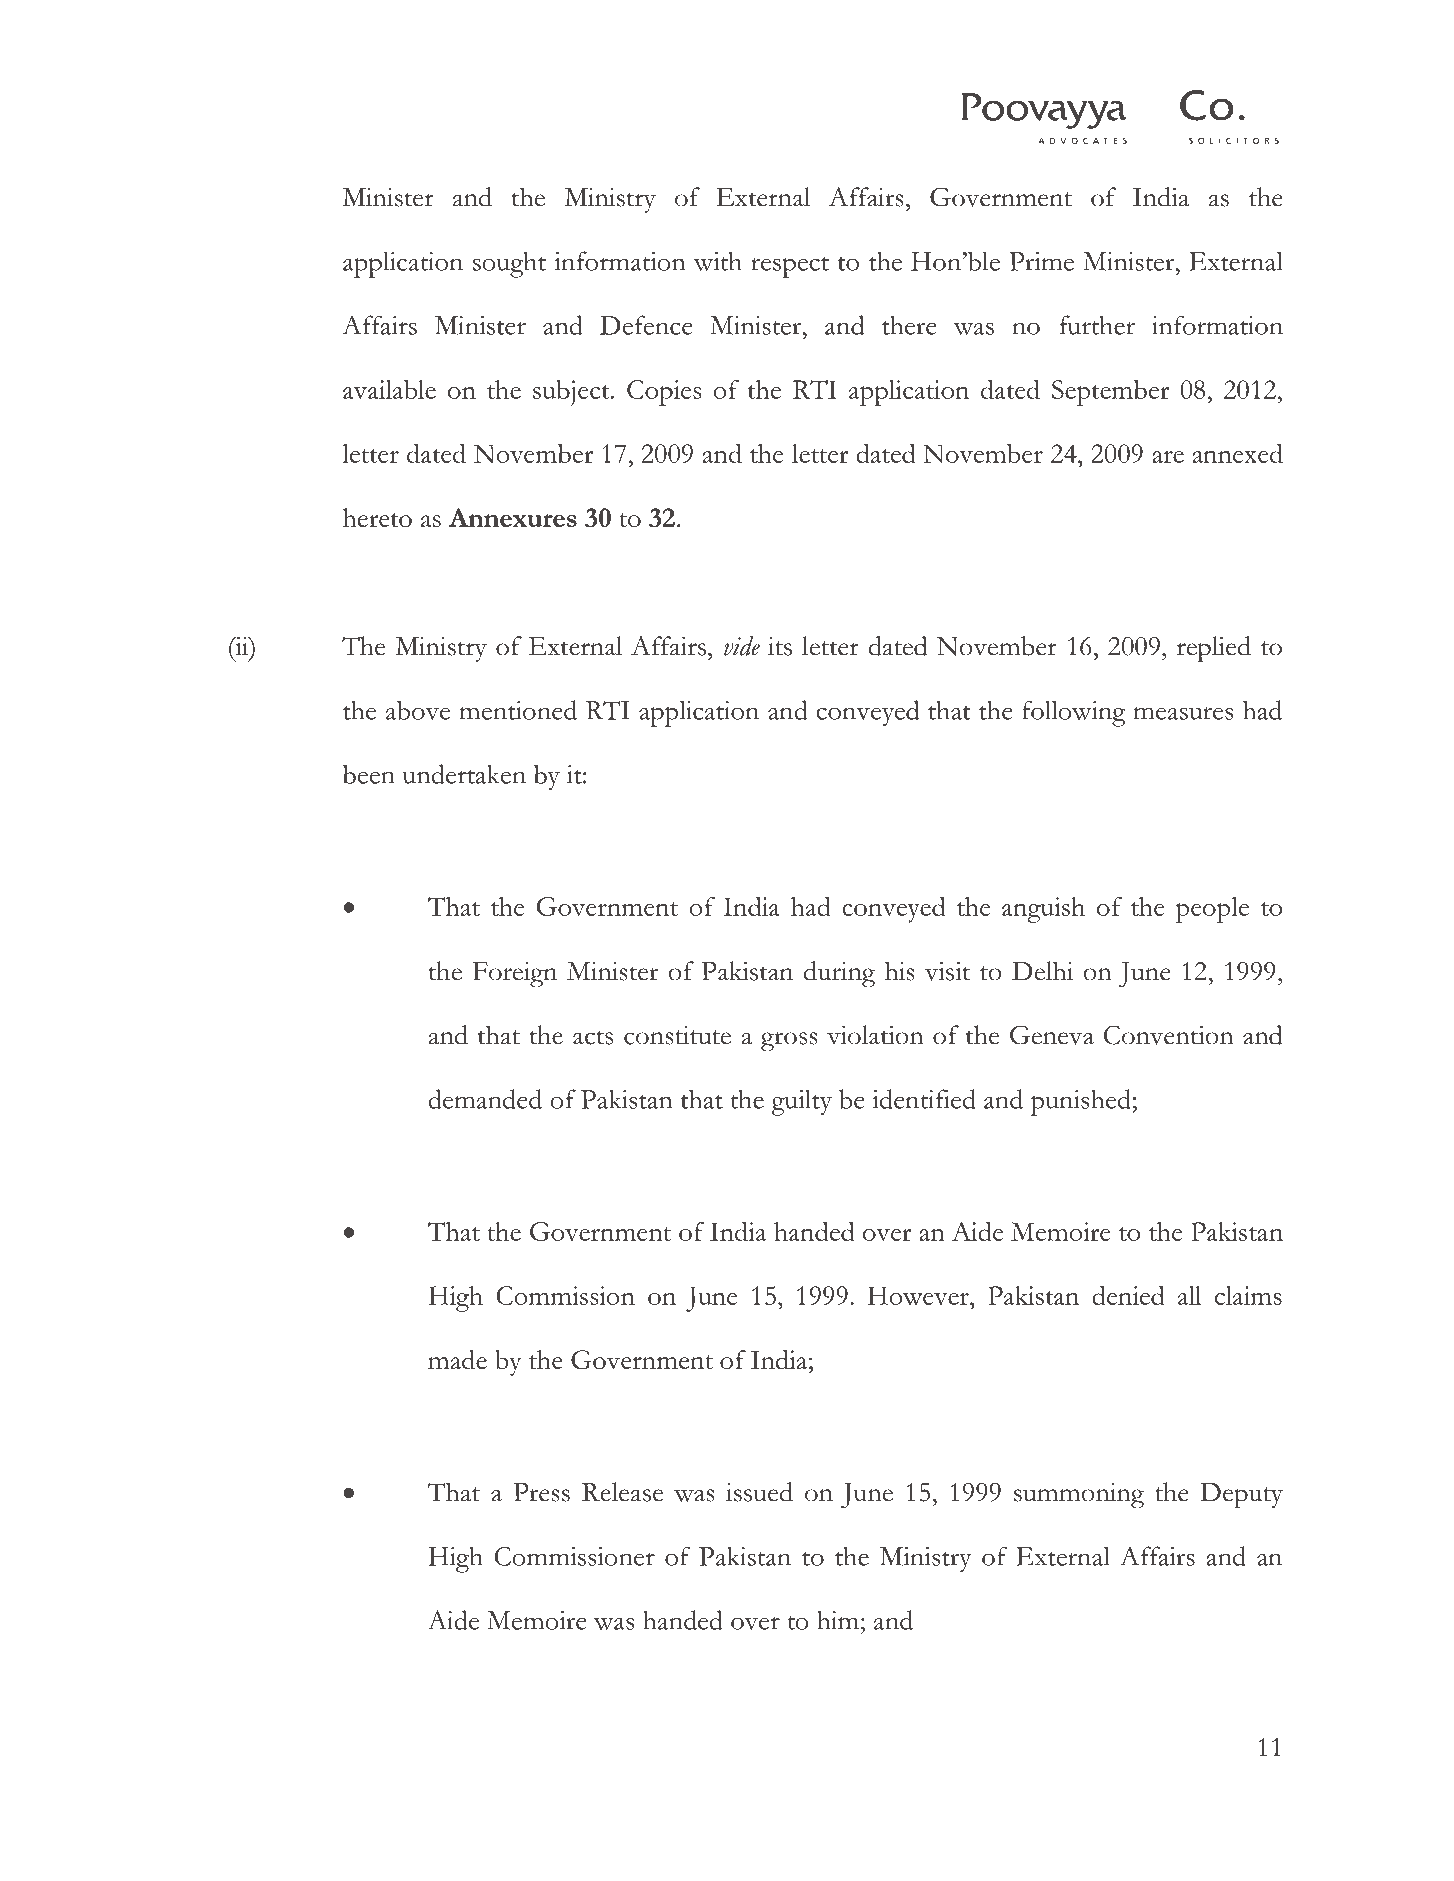  What do you see at coordinates (1097, 325) in the page?
I see `further` at bounding box center [1097, 325].
